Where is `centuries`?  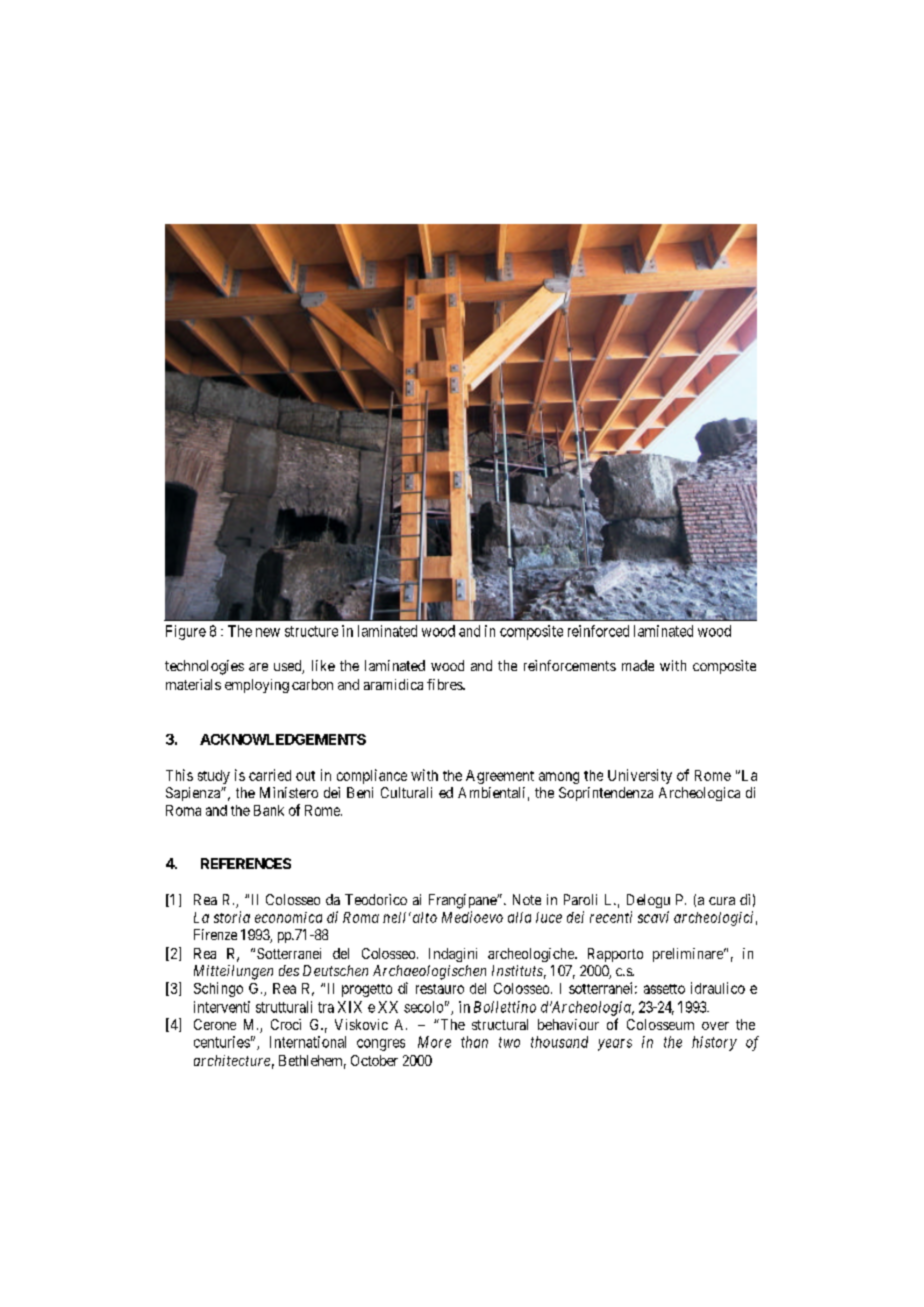
centuries is located at coordinates (222, 1042).
